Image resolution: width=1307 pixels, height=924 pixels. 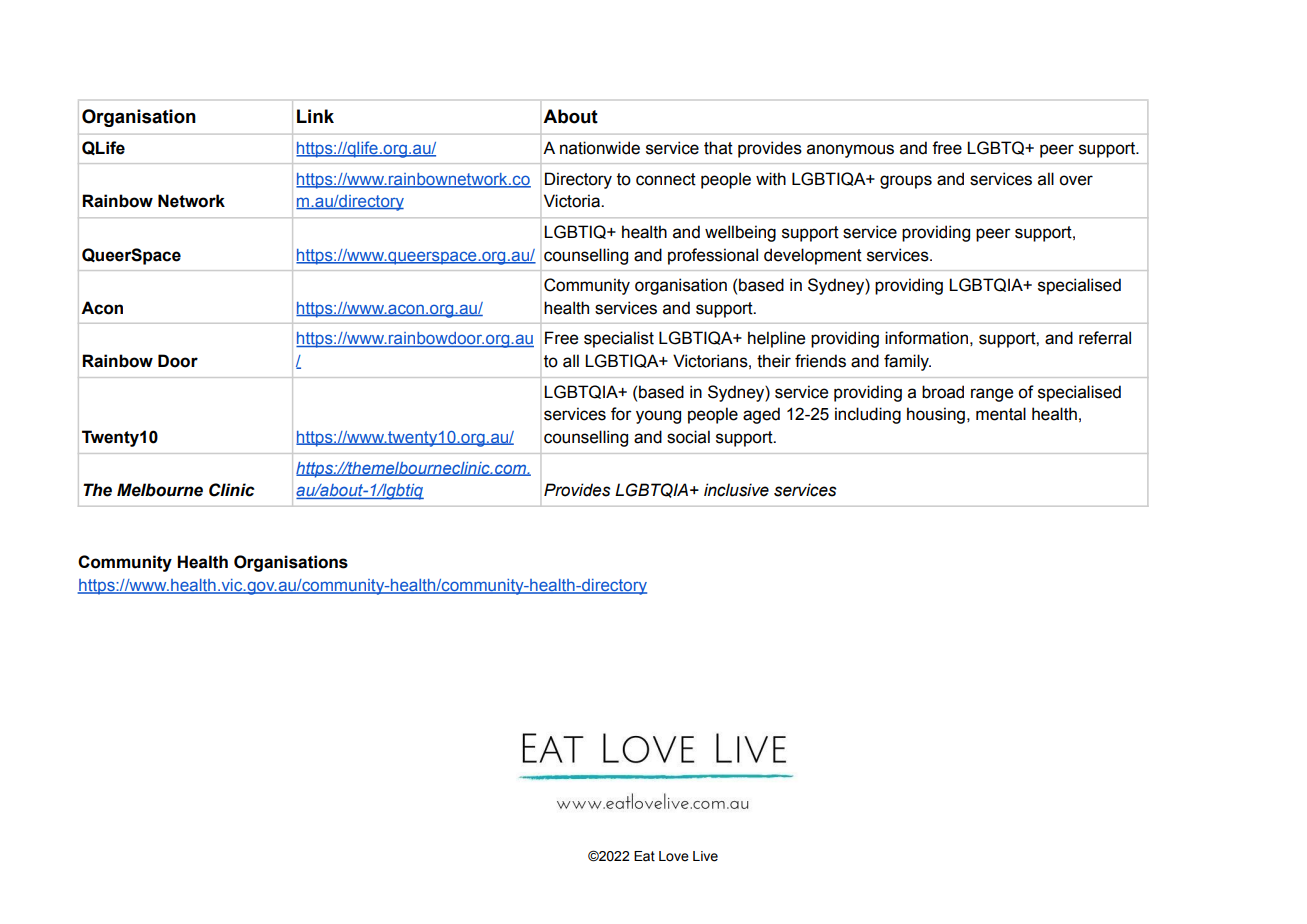 What do you see at coordinates (674, 856) in the screenshot?
I see `Love` at bounding box center [674, 856].
